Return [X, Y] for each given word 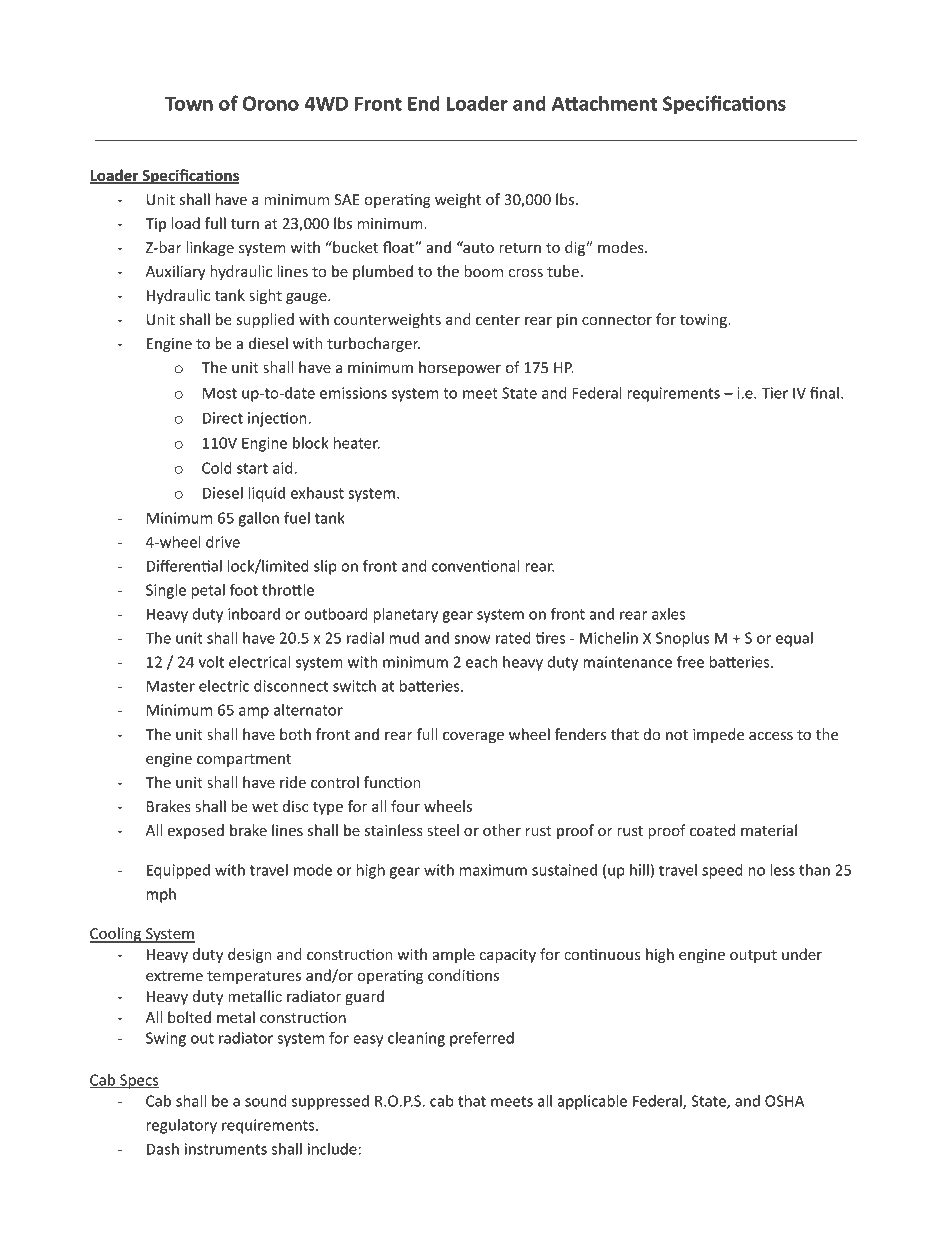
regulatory [181, 1126]
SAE [346, 199]
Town [189, 103]
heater [357, 443]
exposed [196, 831]
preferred [482, 1039]
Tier [774, 393]
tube [563, 271]
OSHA [784, 1101]
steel [443, 830]
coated [712, 830]
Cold [217, 468]
